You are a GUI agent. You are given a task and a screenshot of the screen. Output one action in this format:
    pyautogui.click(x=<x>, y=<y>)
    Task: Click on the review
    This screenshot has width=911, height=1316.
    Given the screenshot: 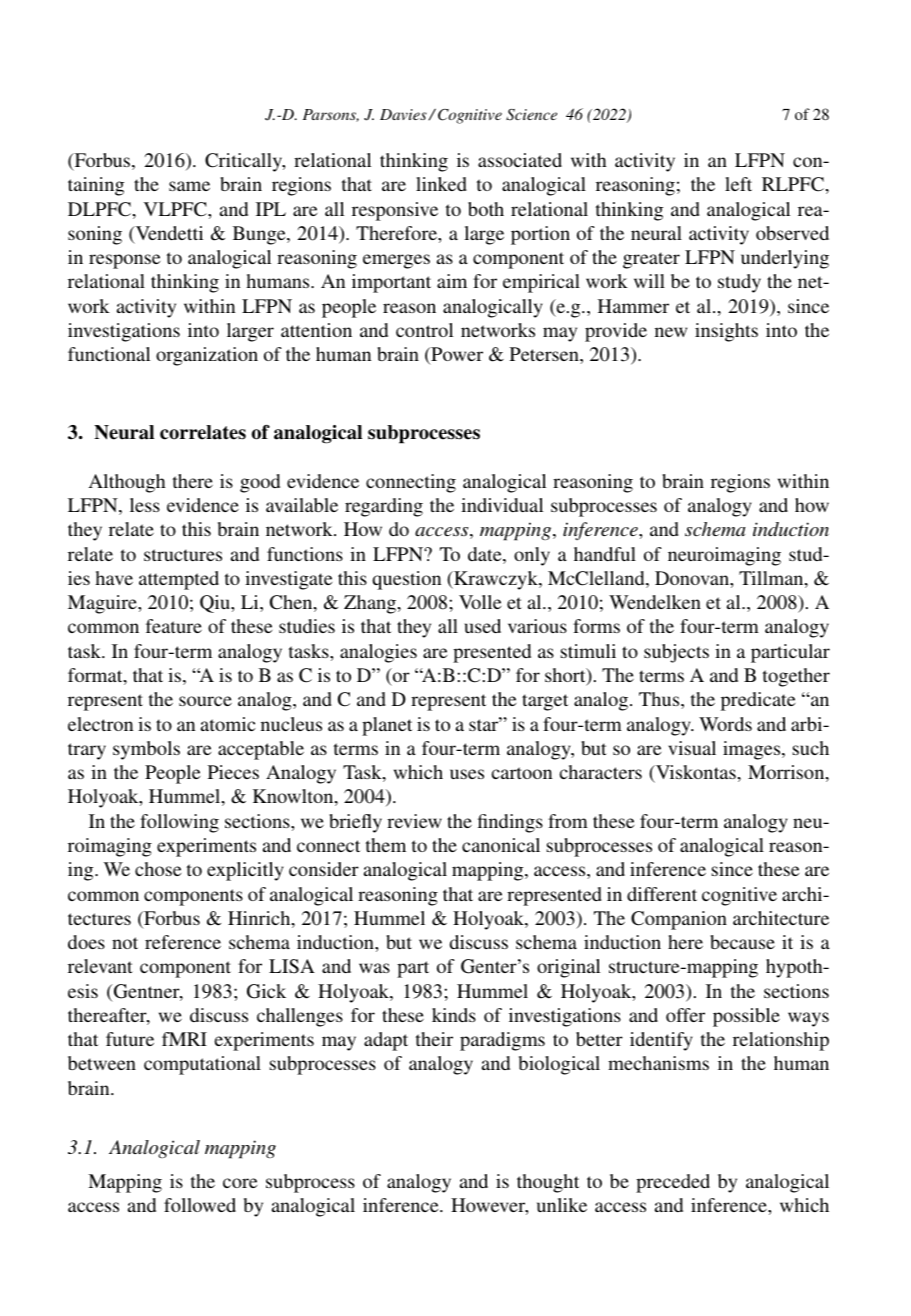 What is the action you would take?
    pyautogui.click(x=414, y=821)
